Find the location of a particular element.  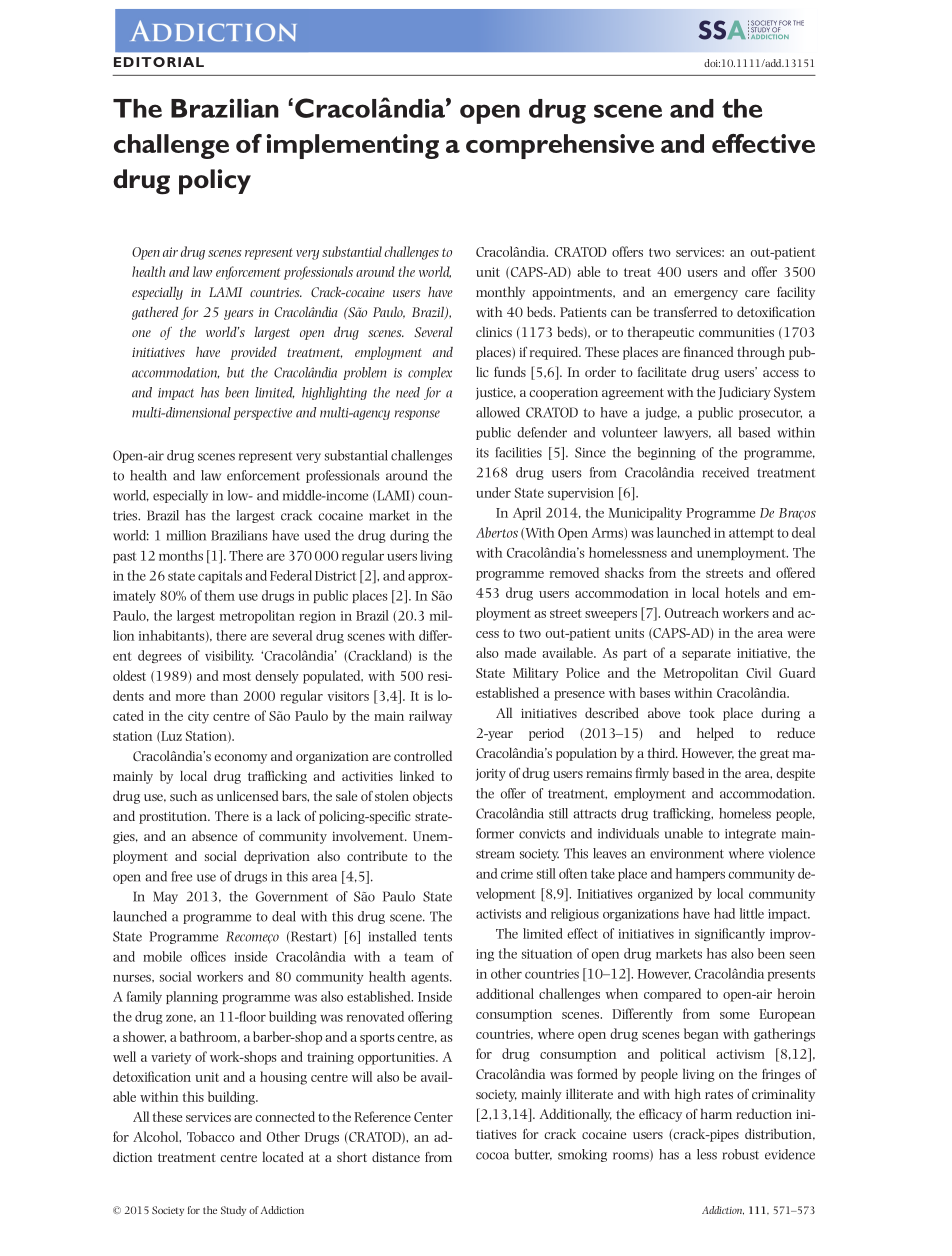

made is located at coordinates (520, 652).
